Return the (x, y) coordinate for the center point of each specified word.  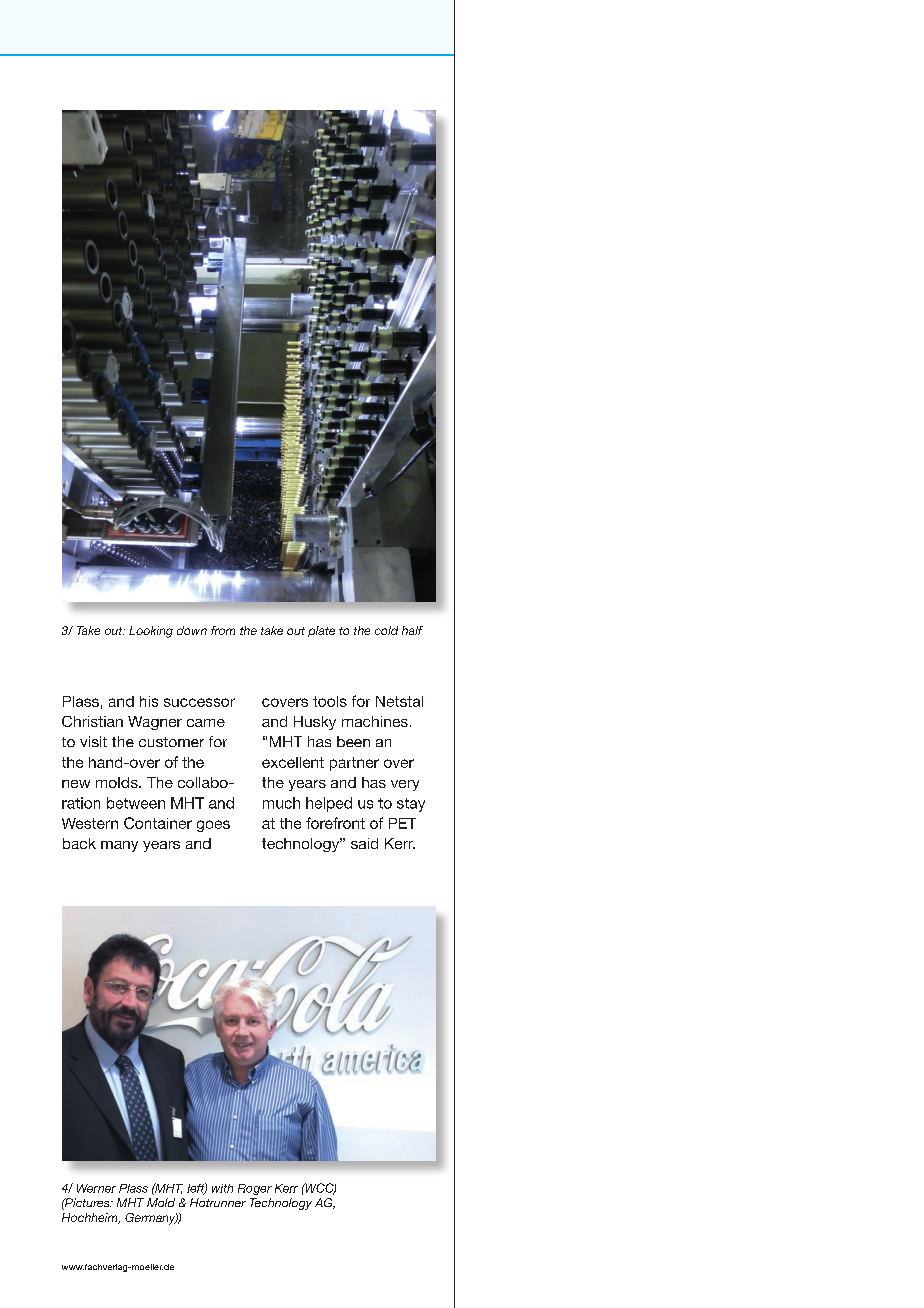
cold (386, 630)
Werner (96, 1188)
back (79, 843)
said (364, 843)
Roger (255, 1189)
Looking (151, 632)
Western (90, 823)
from (223, 630)
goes (213, 826)
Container (158, 823)
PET (402, 823)
